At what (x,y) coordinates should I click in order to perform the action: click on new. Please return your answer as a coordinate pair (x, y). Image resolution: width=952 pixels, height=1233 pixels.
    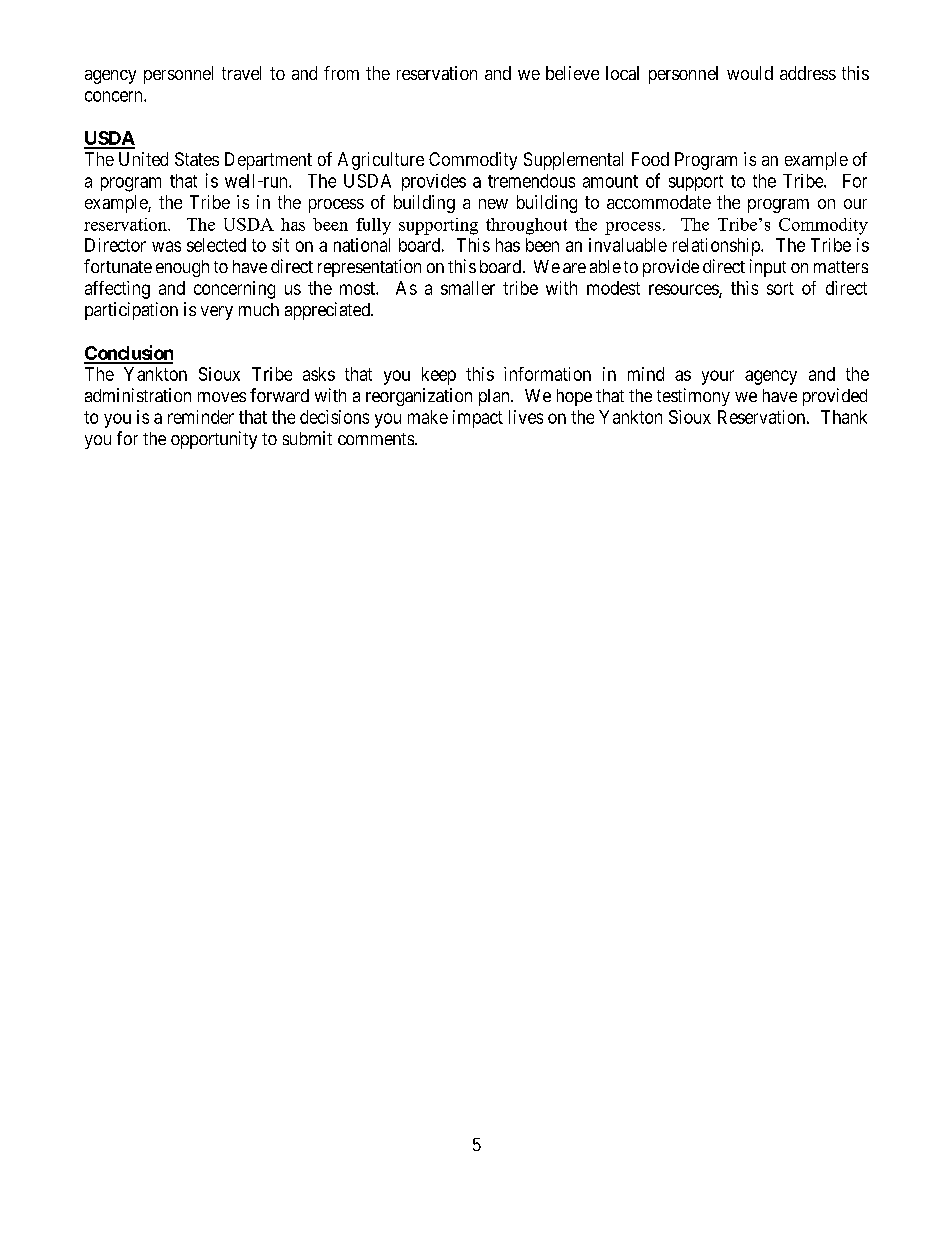
    Looking at the image, I should click on (493, 204).
